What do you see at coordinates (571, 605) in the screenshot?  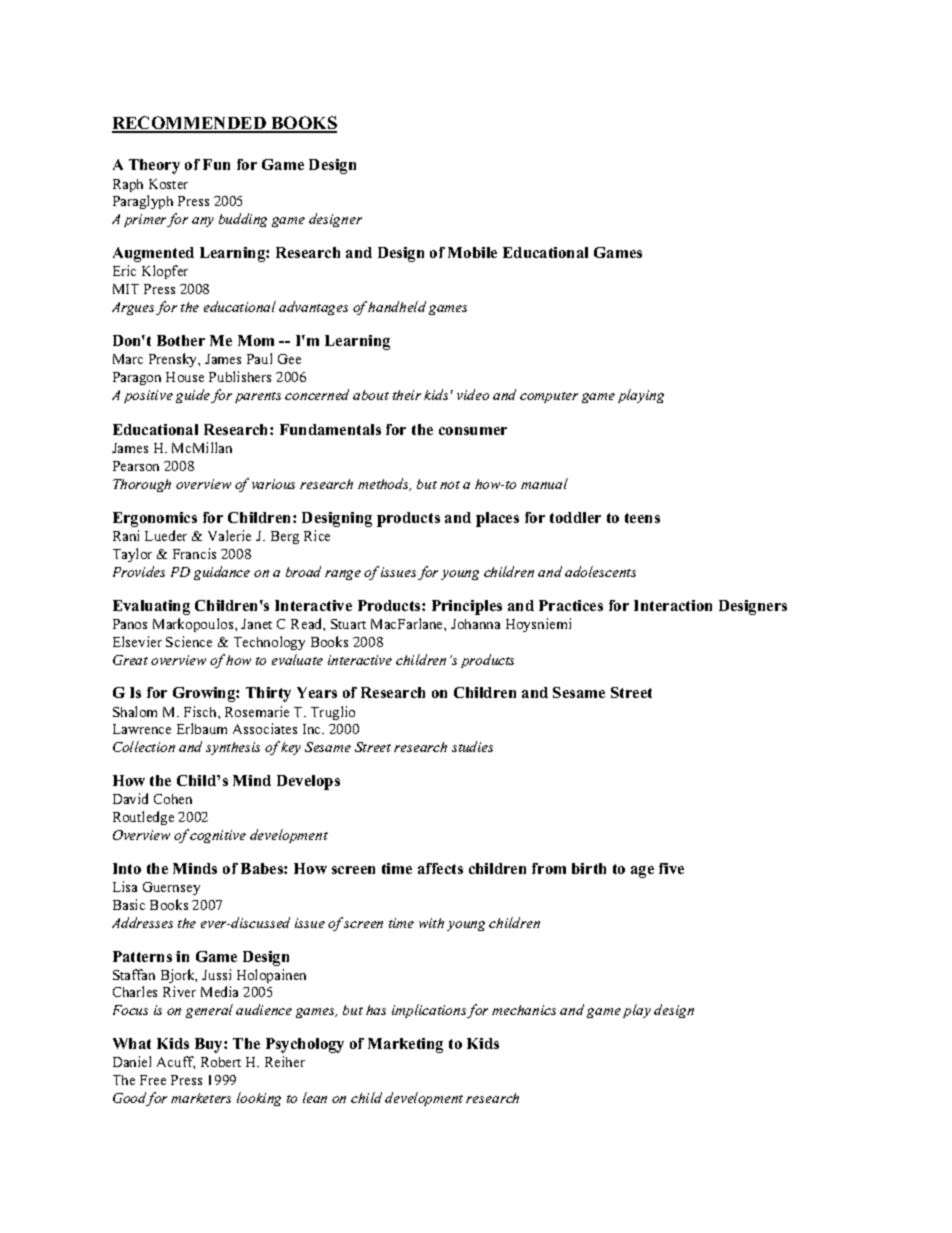 I see `Practices` at bounding box center [571, 605].
